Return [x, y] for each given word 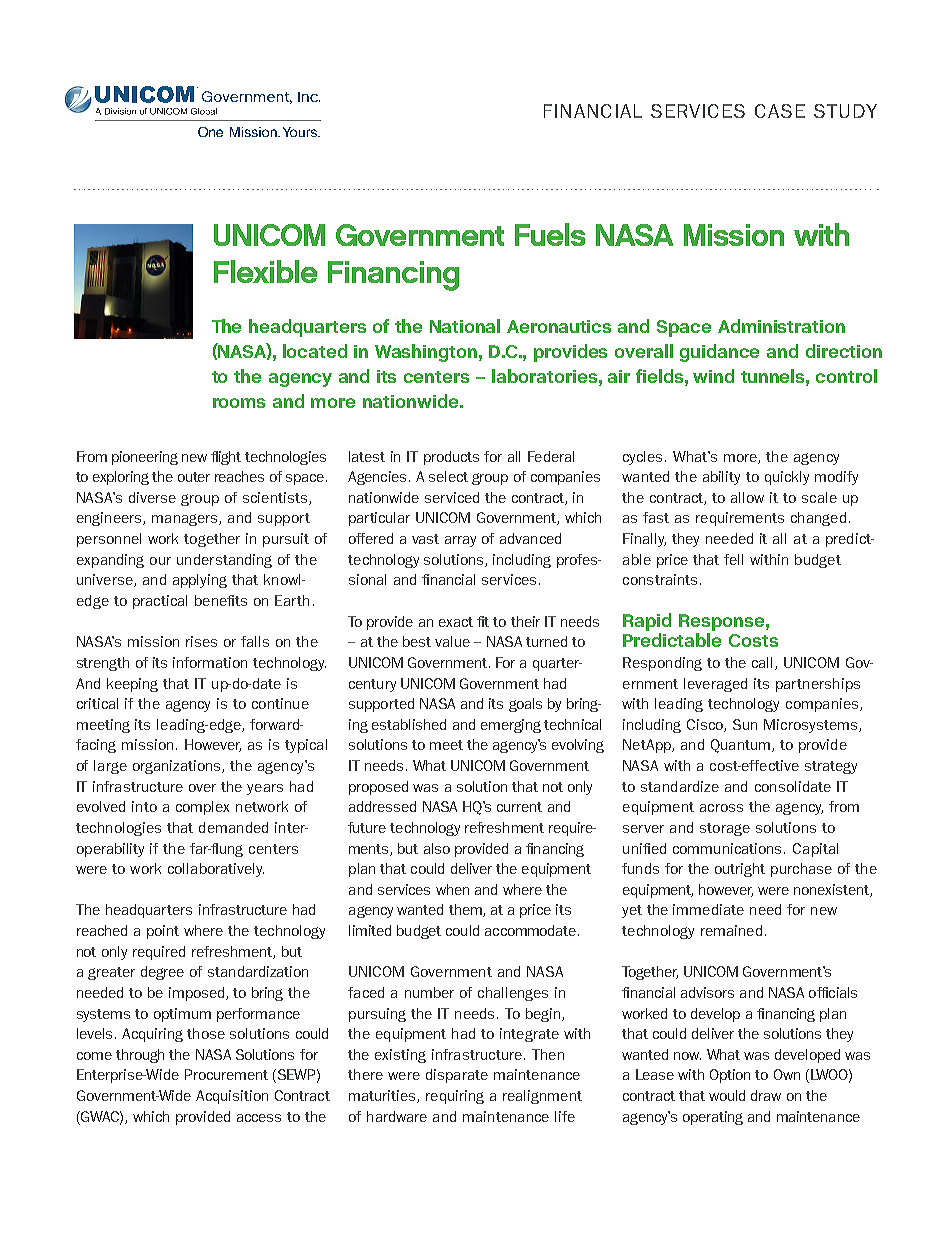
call [764, 663]
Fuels [550, 234]
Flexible [265, 271]
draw [766, 1095]
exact [456, 622]
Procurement [226, 1074]
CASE [780, 111]
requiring [455, 1097]
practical [160, 602]
